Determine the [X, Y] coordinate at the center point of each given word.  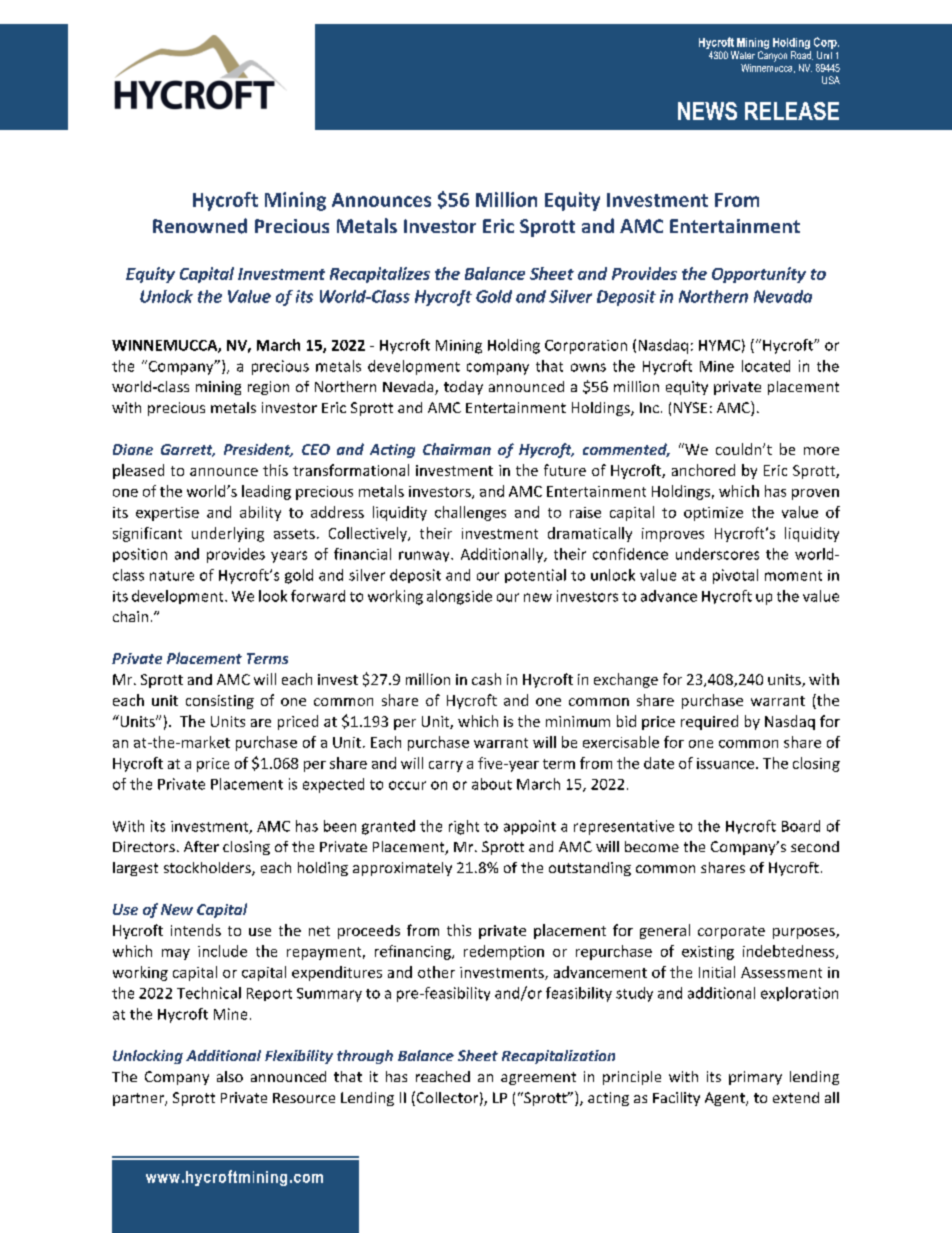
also [230, 1076]
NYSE [690, 407]
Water [743, 55]
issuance [727, 763]
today [463, 388]
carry [446, 766]
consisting [220, 702]
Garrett [188, 450]
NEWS [707, 111]
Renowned [200, 226]
